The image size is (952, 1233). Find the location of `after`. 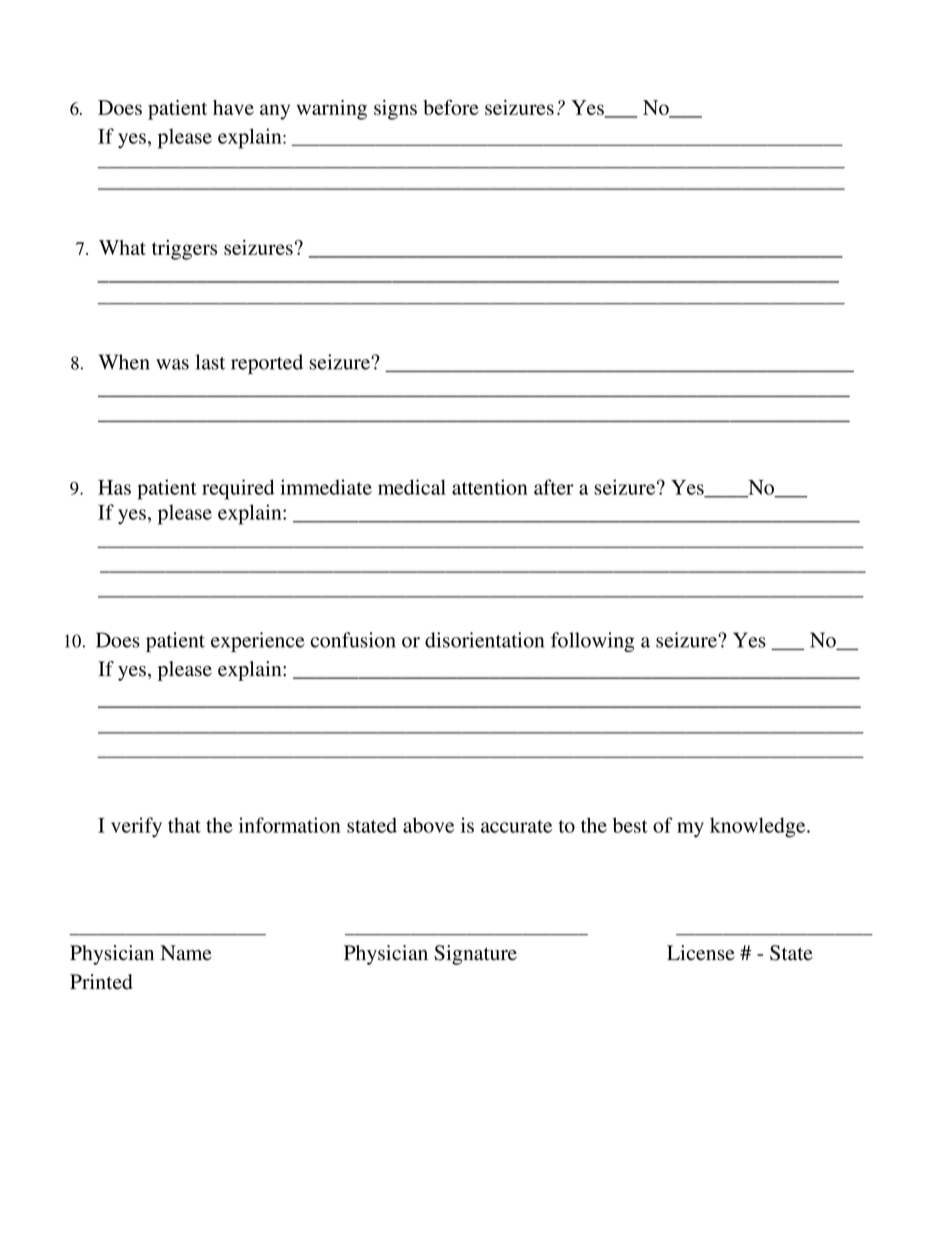

after is located at coordinates (554, 487).
